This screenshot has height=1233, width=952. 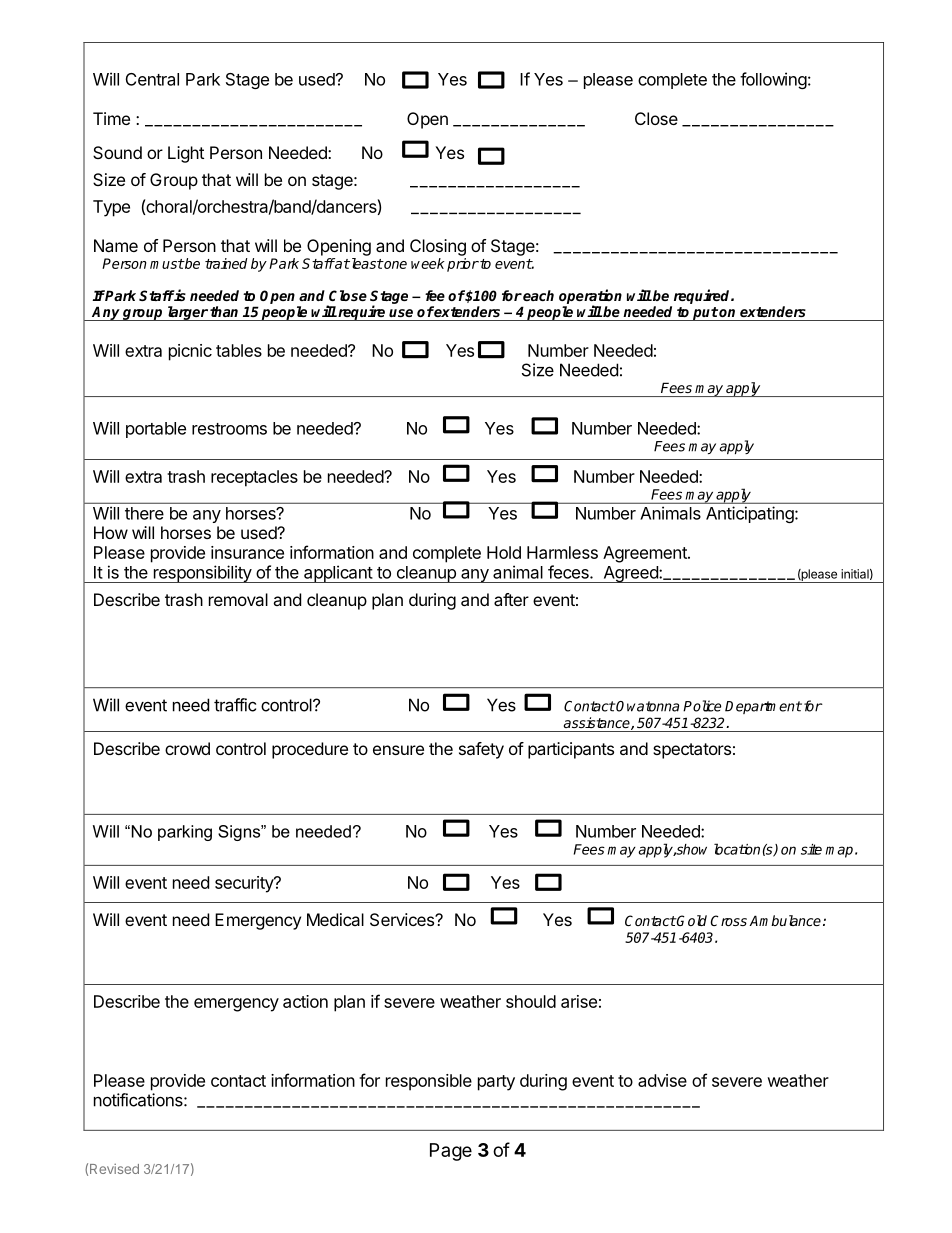 I want to click on prior, so click(x=463, y=265).
